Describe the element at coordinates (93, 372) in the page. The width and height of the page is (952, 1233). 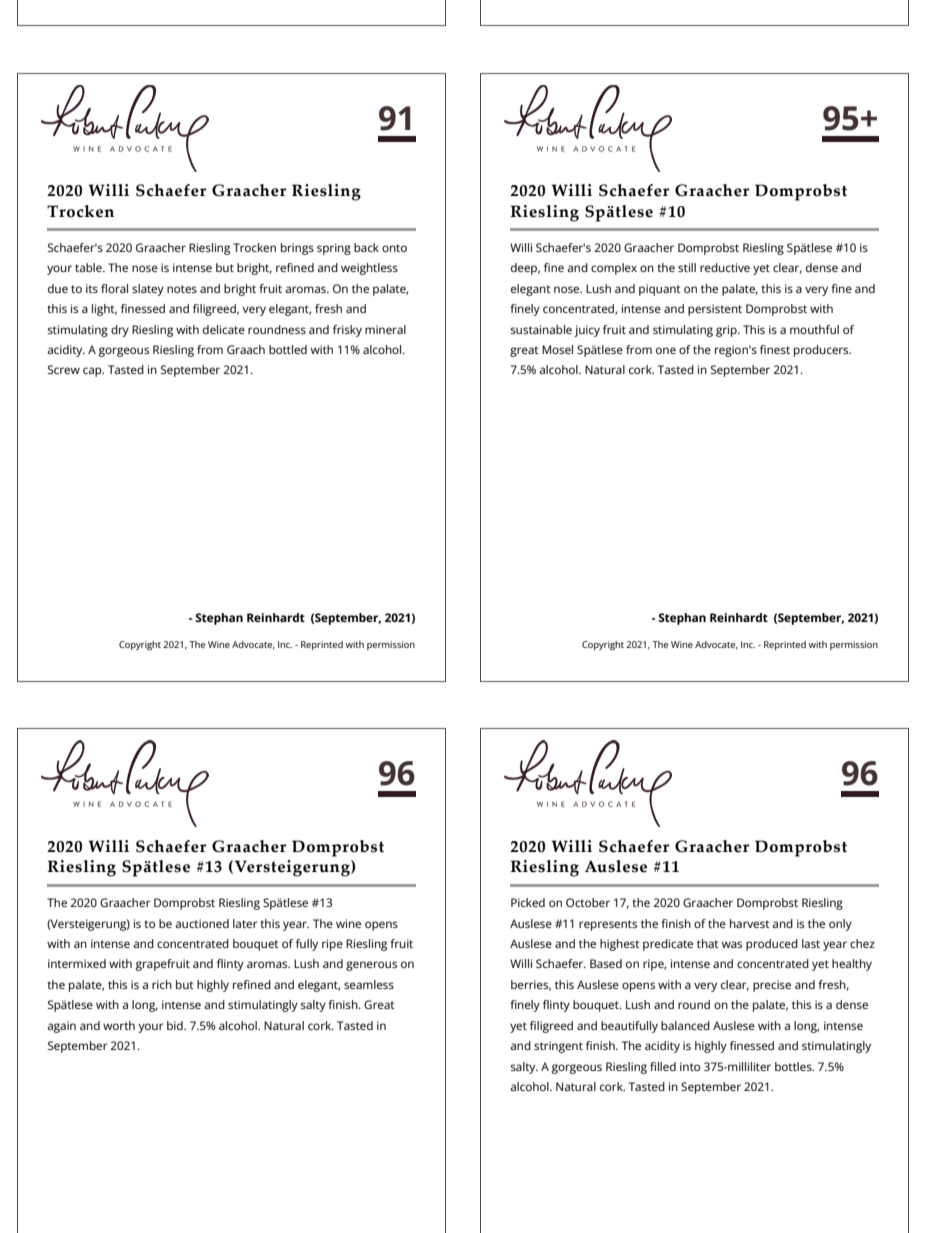
I see `cap` at that location.
